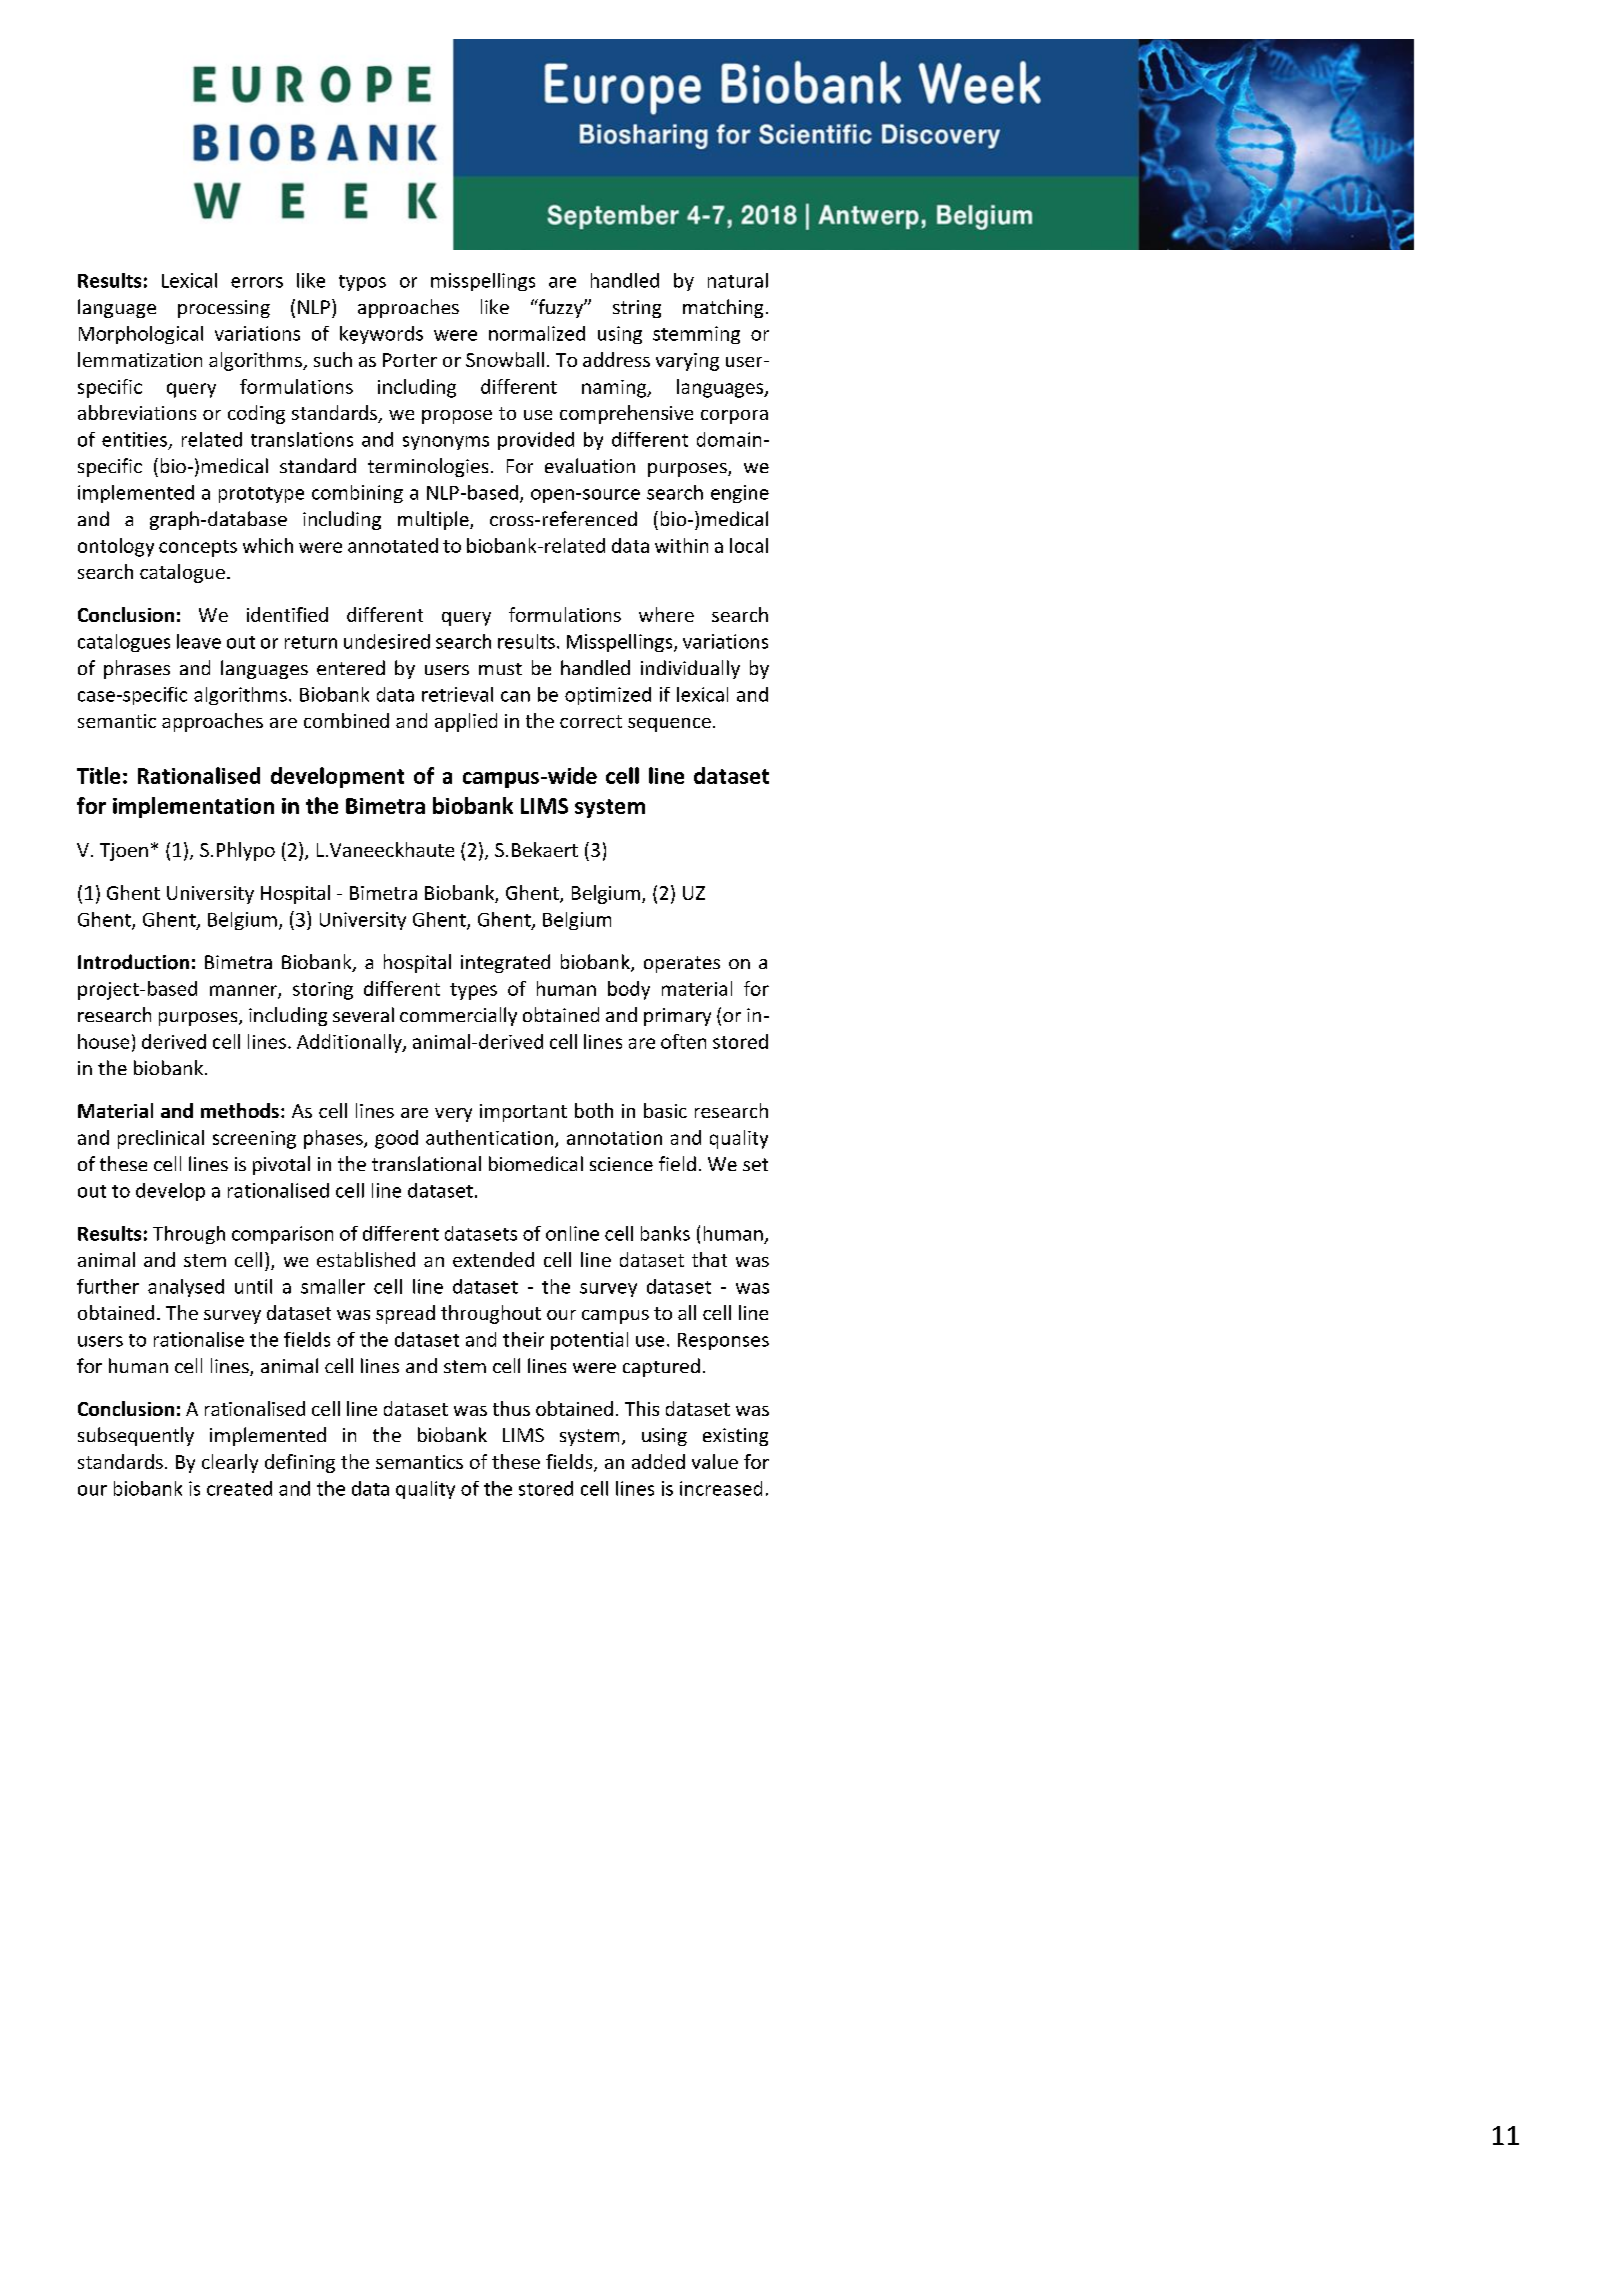 The height and width of the screenshot is (2286, 1616). Describe the element at coordinates (637, 309) in the screenshot. I see `string` at that location.
